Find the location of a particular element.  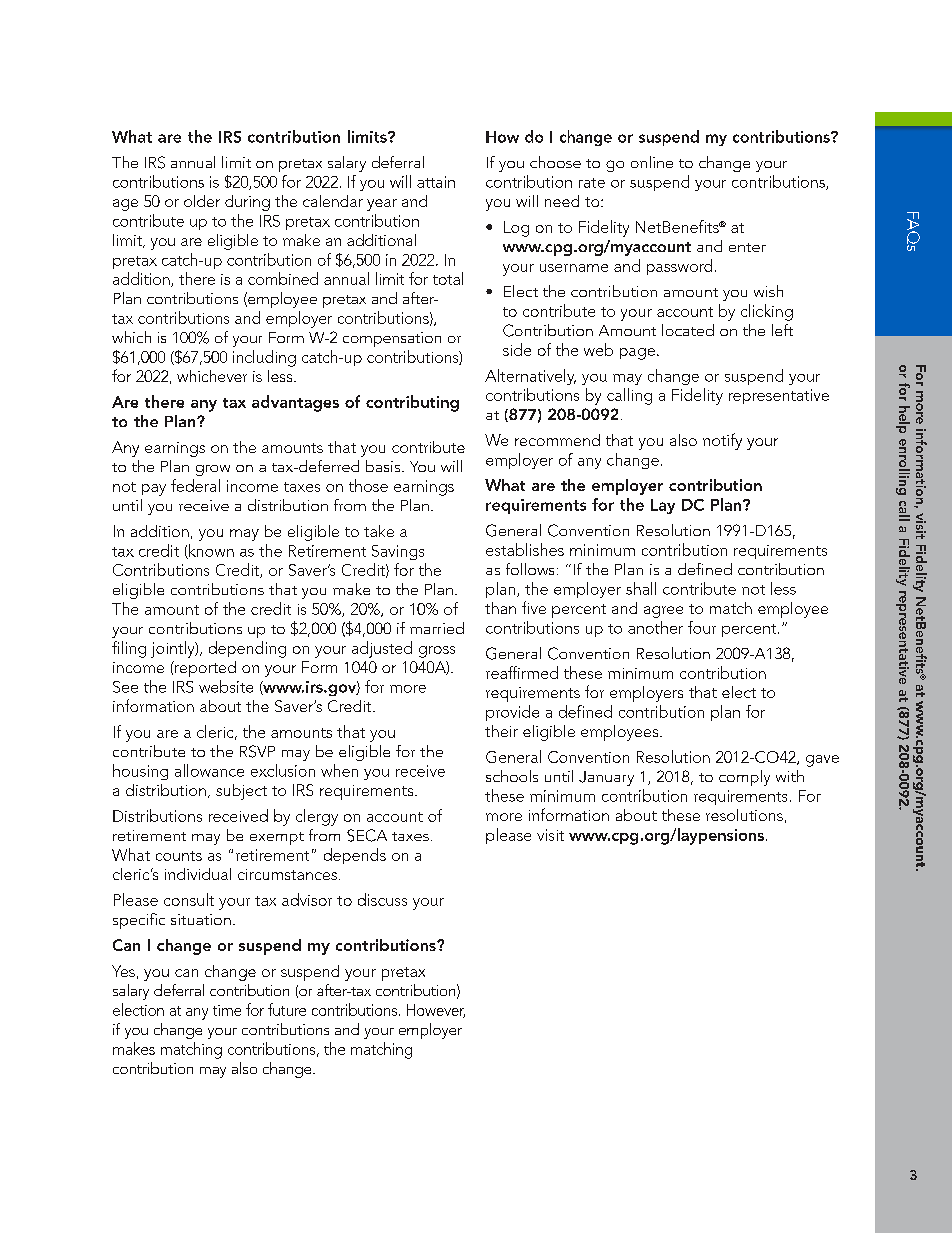

online is located at coordinates (652, 162).
